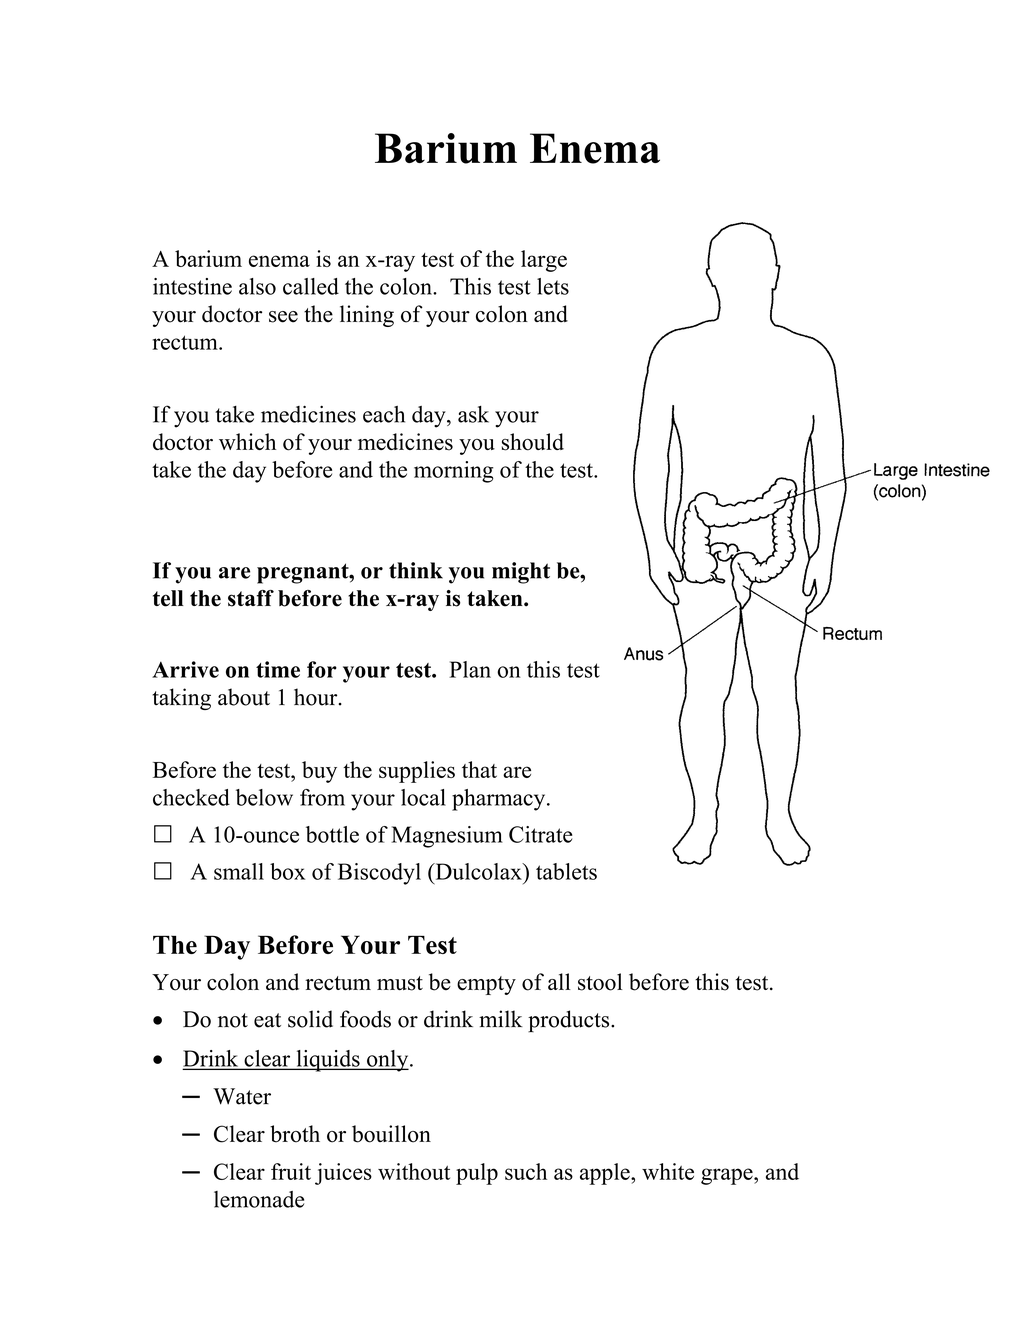  Describe the element at coordinates (533, 442) in the screenshot. I see `should` at that location.
